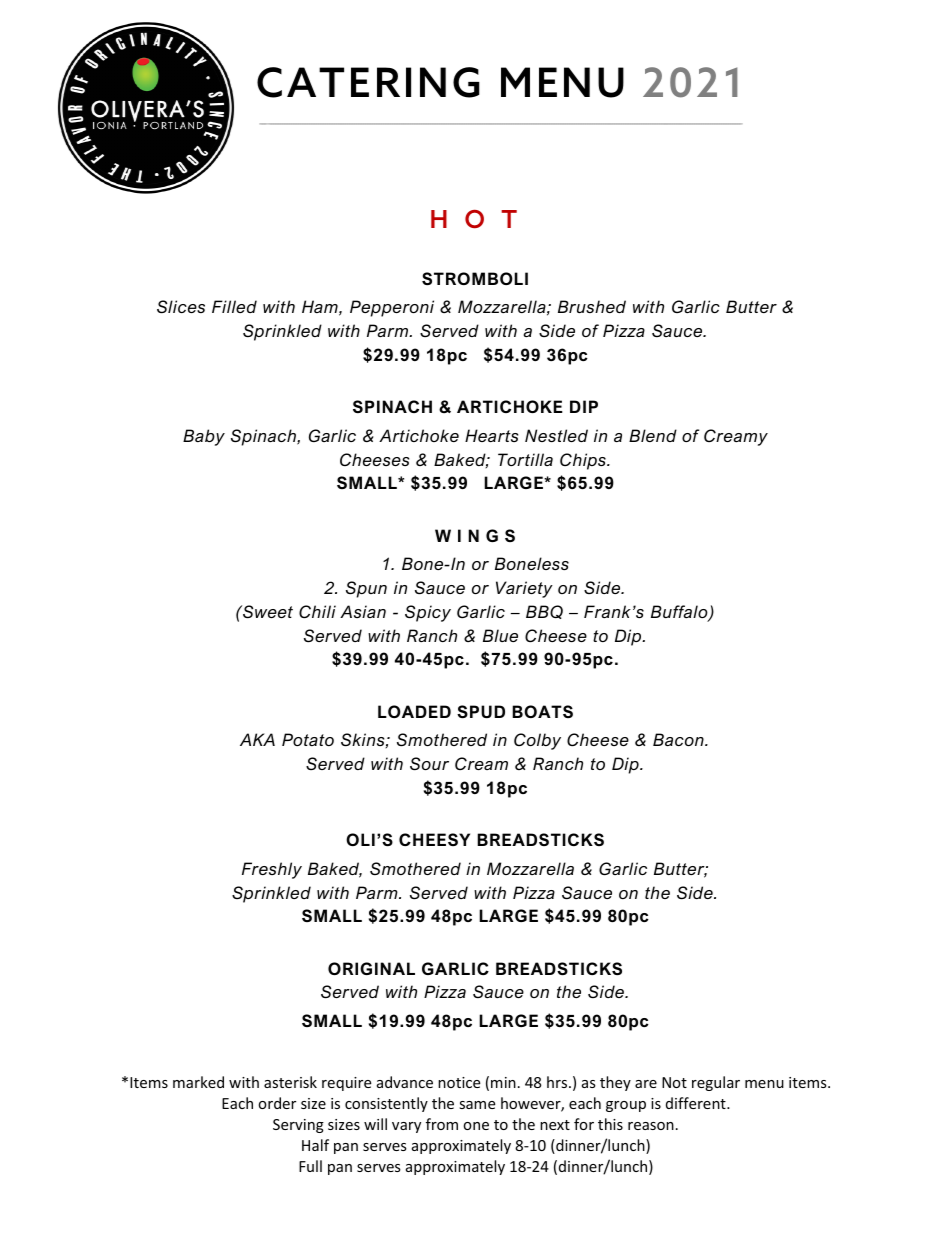 This document has width=952, height=1233. I want to click on Brushed, so click(592, 306).
